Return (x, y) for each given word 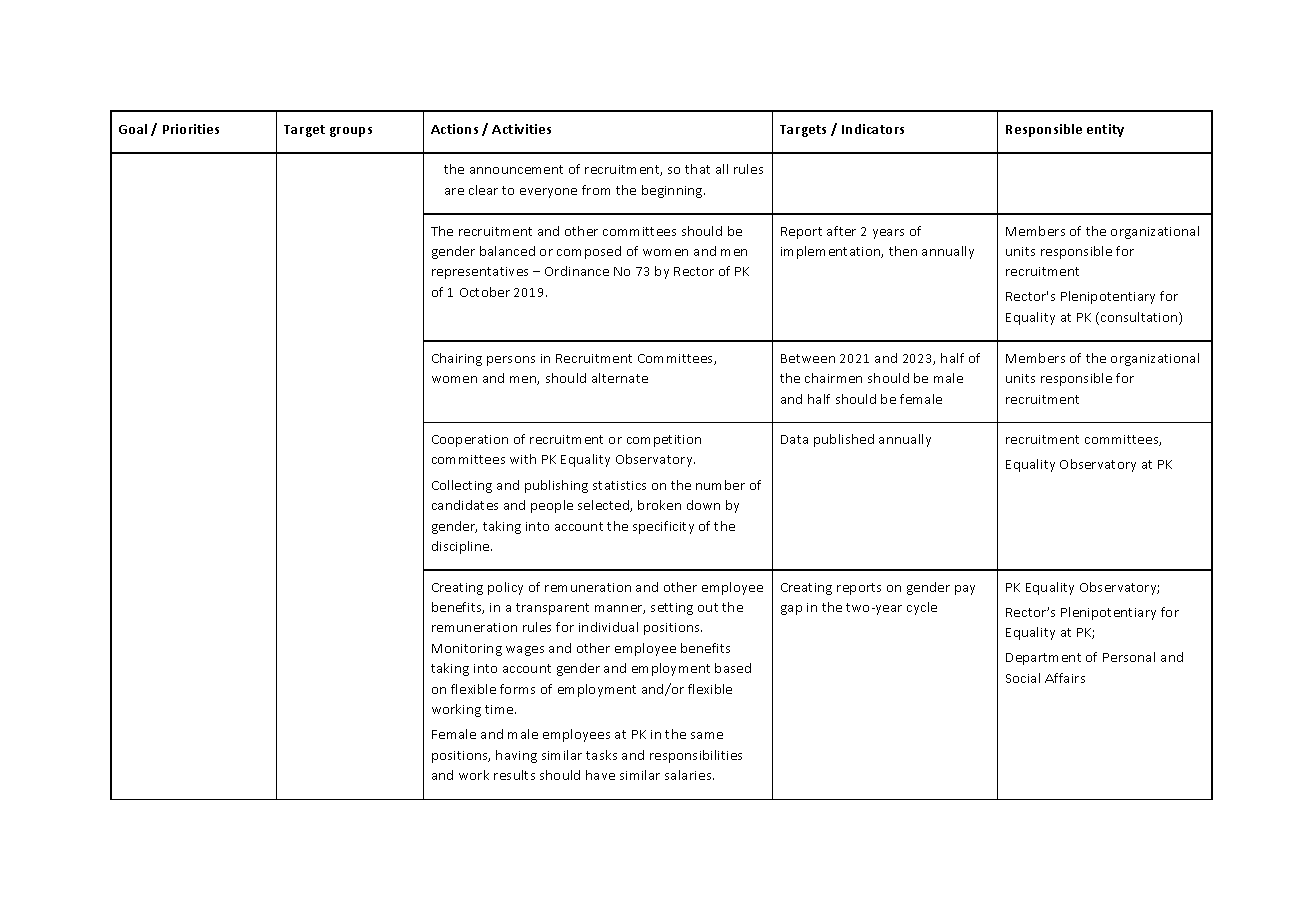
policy (505, 588)
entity (1105, 130)
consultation (1140, 318)
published (844, 440)
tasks (601, 755)
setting (672, 609)
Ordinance (577, 271)
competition (664, 441)
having (516, 756)
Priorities (191, 129)
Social (1023, 678)
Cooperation (470, 441)
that (697, 169)
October (485, 292)
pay (965, 590)
